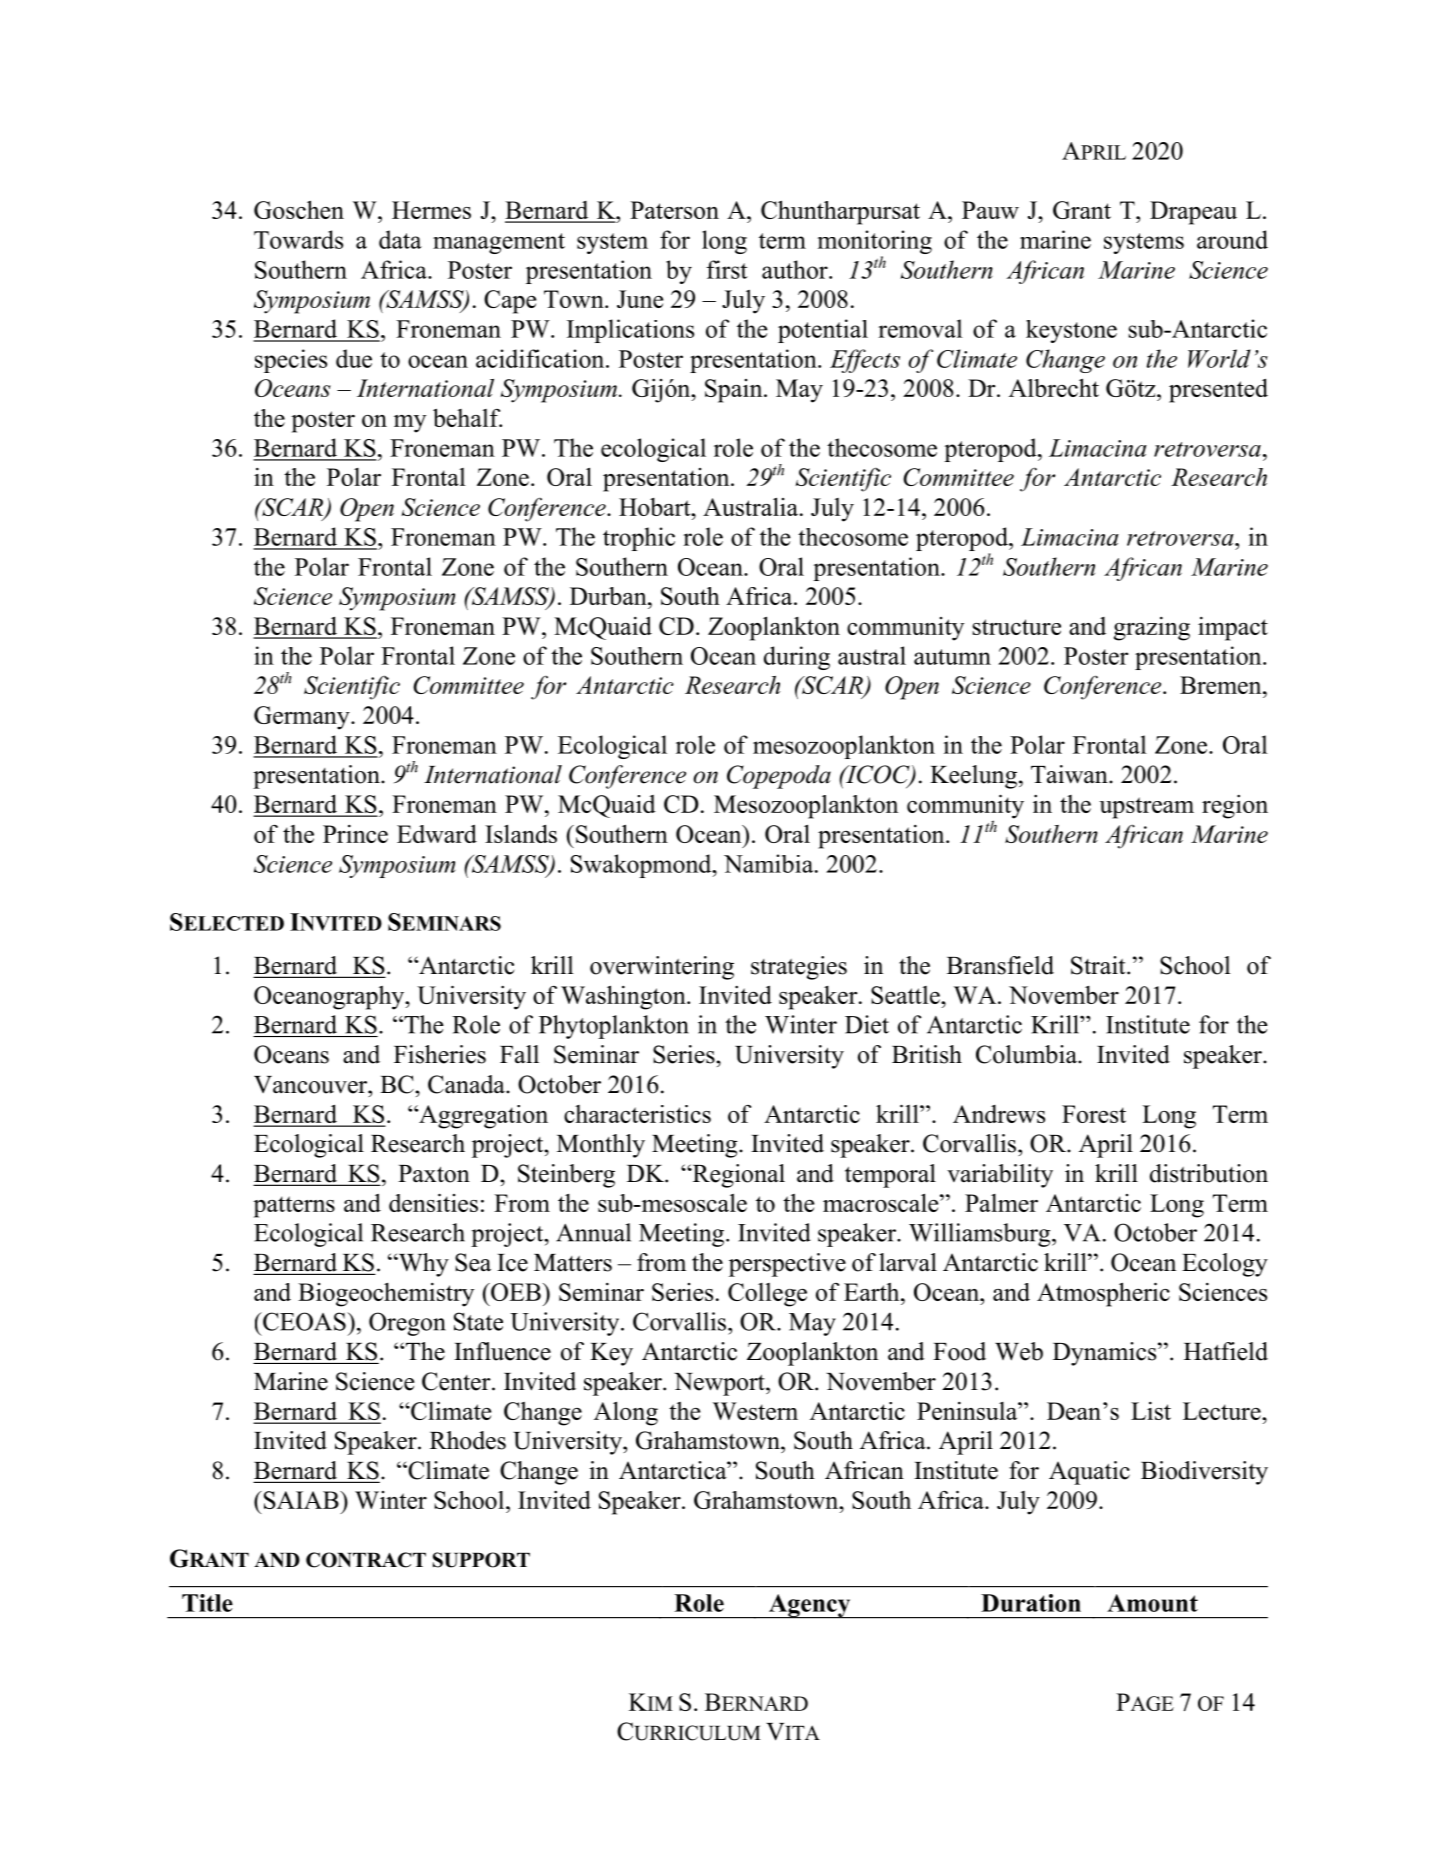  Describe the element at coordinates (366, 1560) in the screenshot. I see `CONTRACT` at that location.
